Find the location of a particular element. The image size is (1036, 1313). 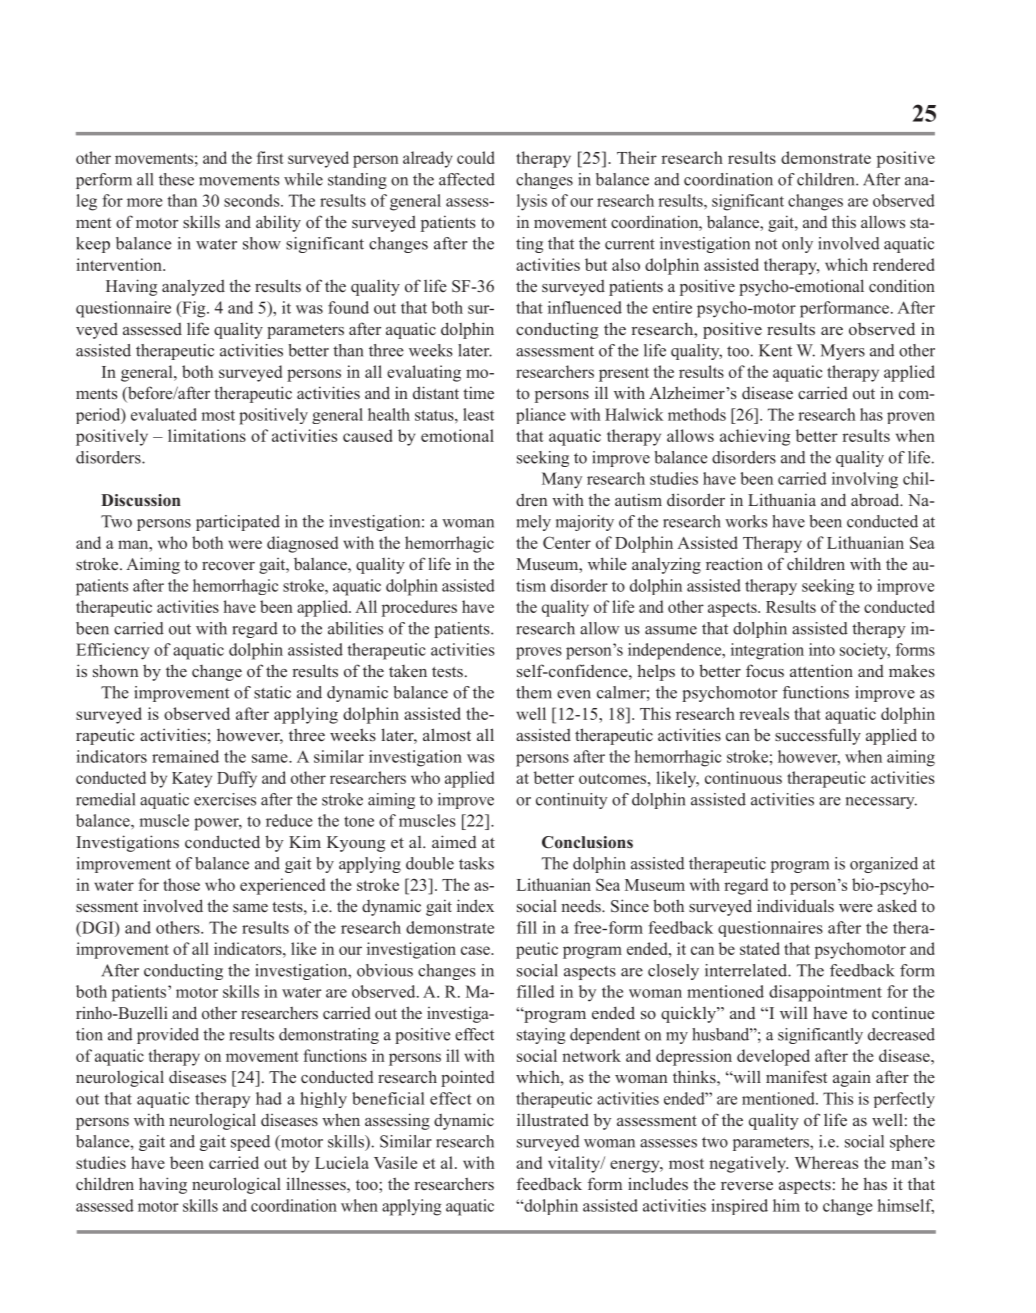

affected is located at coordinates (467, 179).
